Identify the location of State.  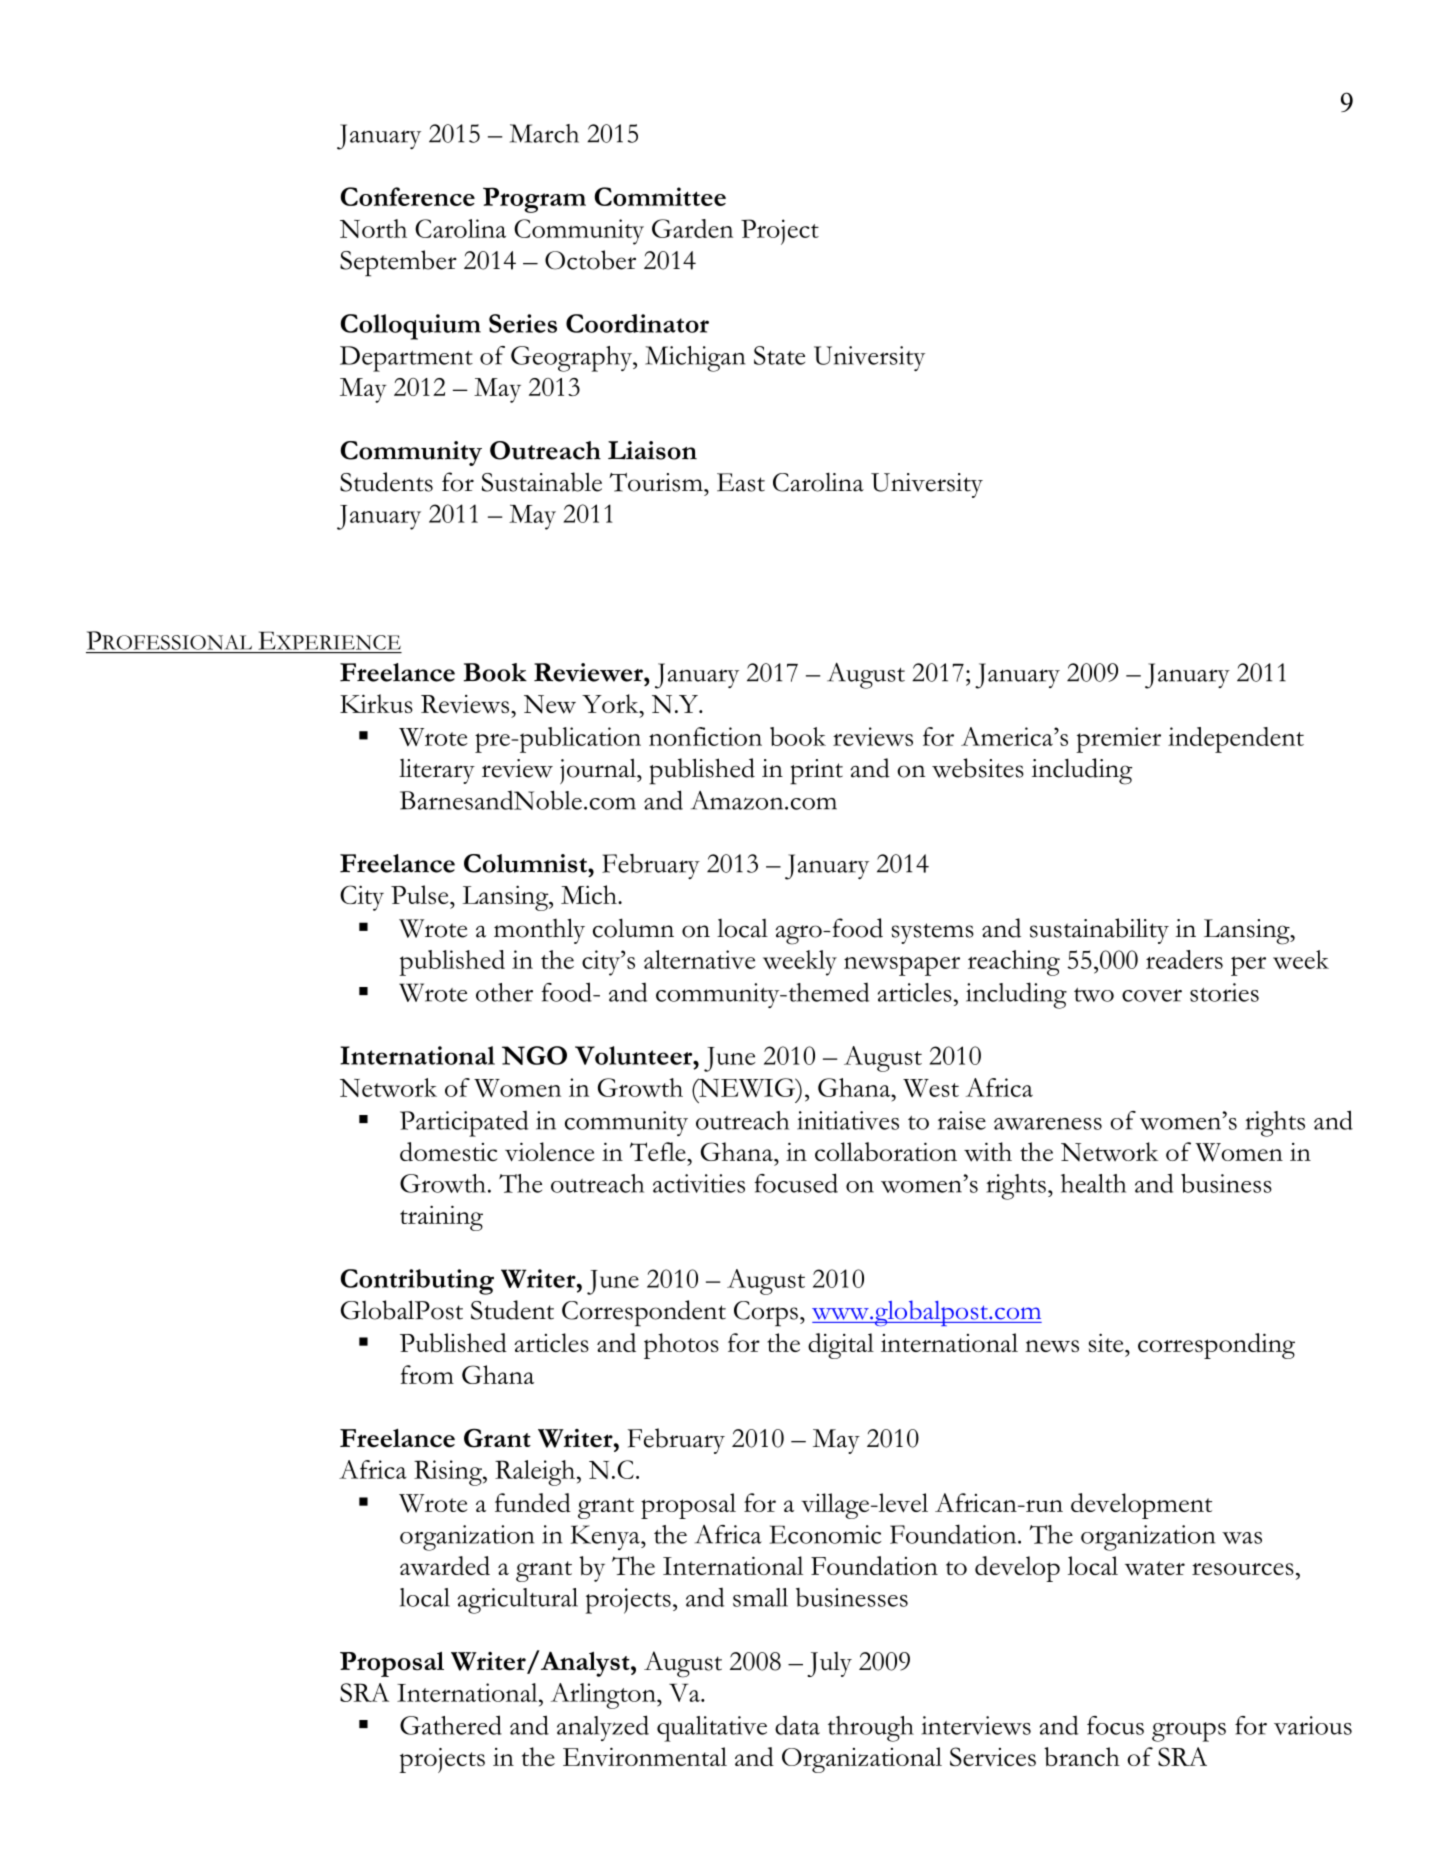
(779, 355).
